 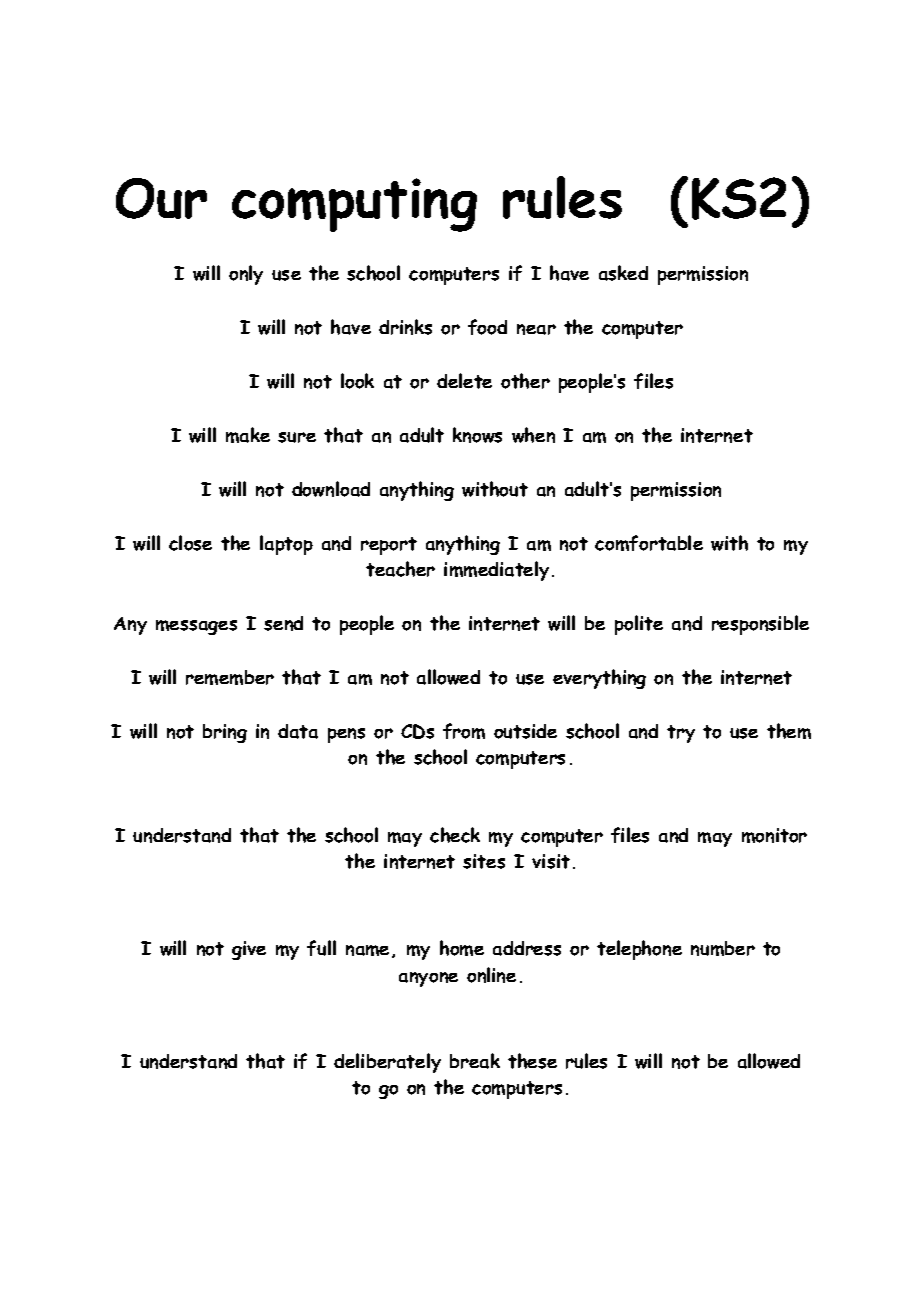 What do you see at coordinates (496, 571) in the screenshot?
I see `immediately` at bounding box center [496, 571].
